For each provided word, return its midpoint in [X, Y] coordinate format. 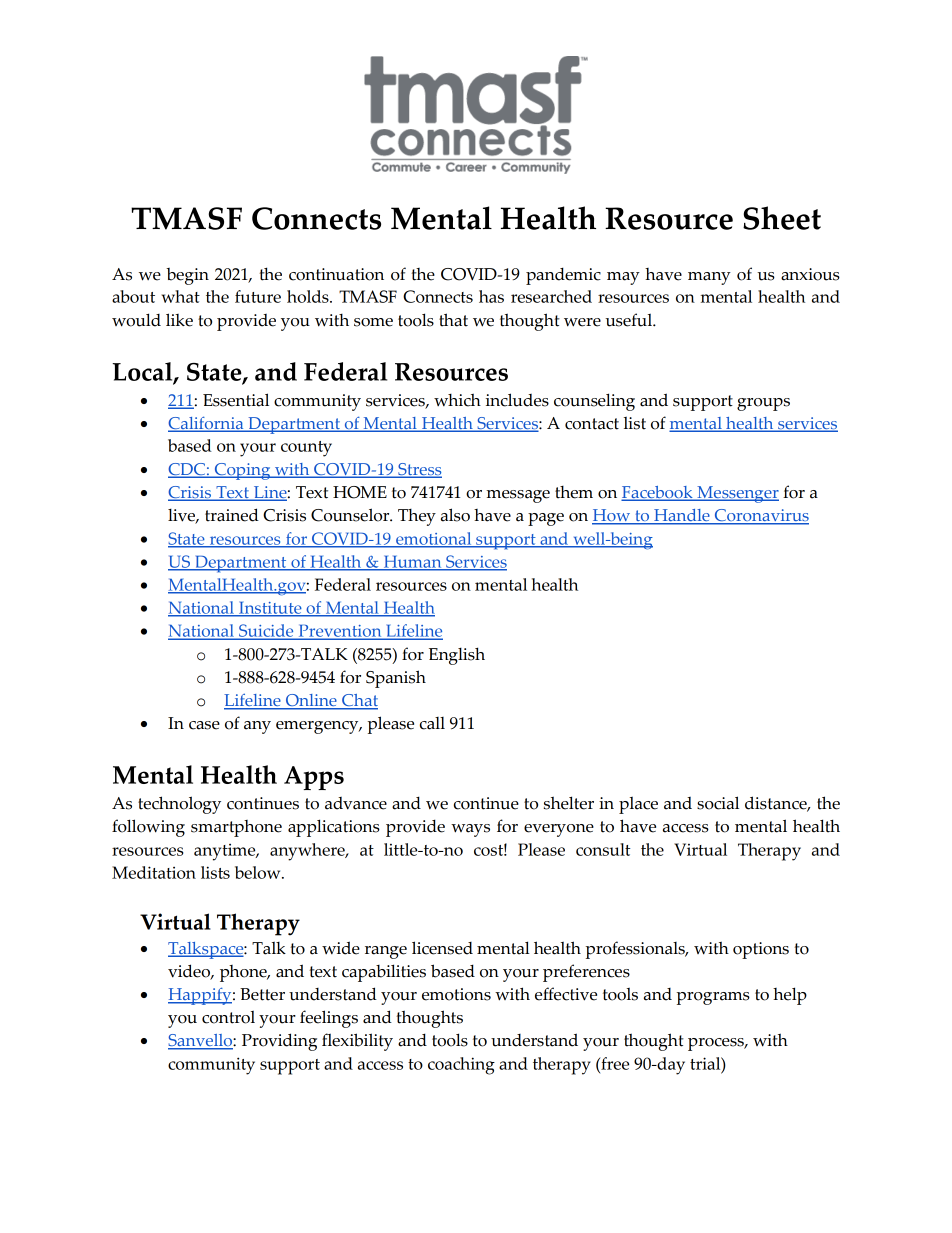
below [259, 872]
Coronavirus [760, 516]
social [718, 803]
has [491, 296]
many [709, 278]
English [457, 656]
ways [470, 830]
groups [763, 404]
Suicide [266, 632]
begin [187, 276]
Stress [419, 470]
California [207, 424]
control [228, 1017]
